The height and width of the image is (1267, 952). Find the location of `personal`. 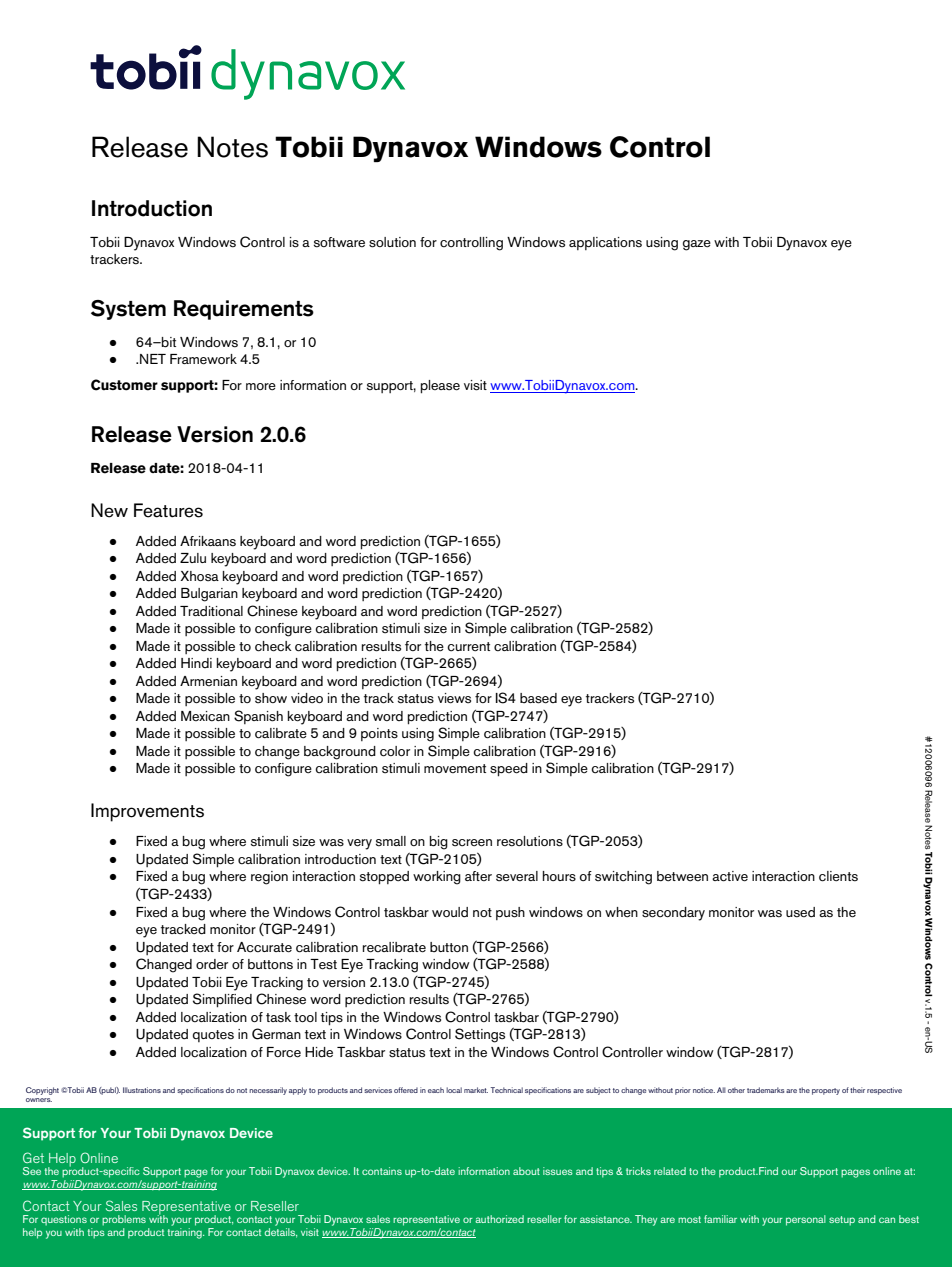

personal is located at coordinates (806, 1220).
